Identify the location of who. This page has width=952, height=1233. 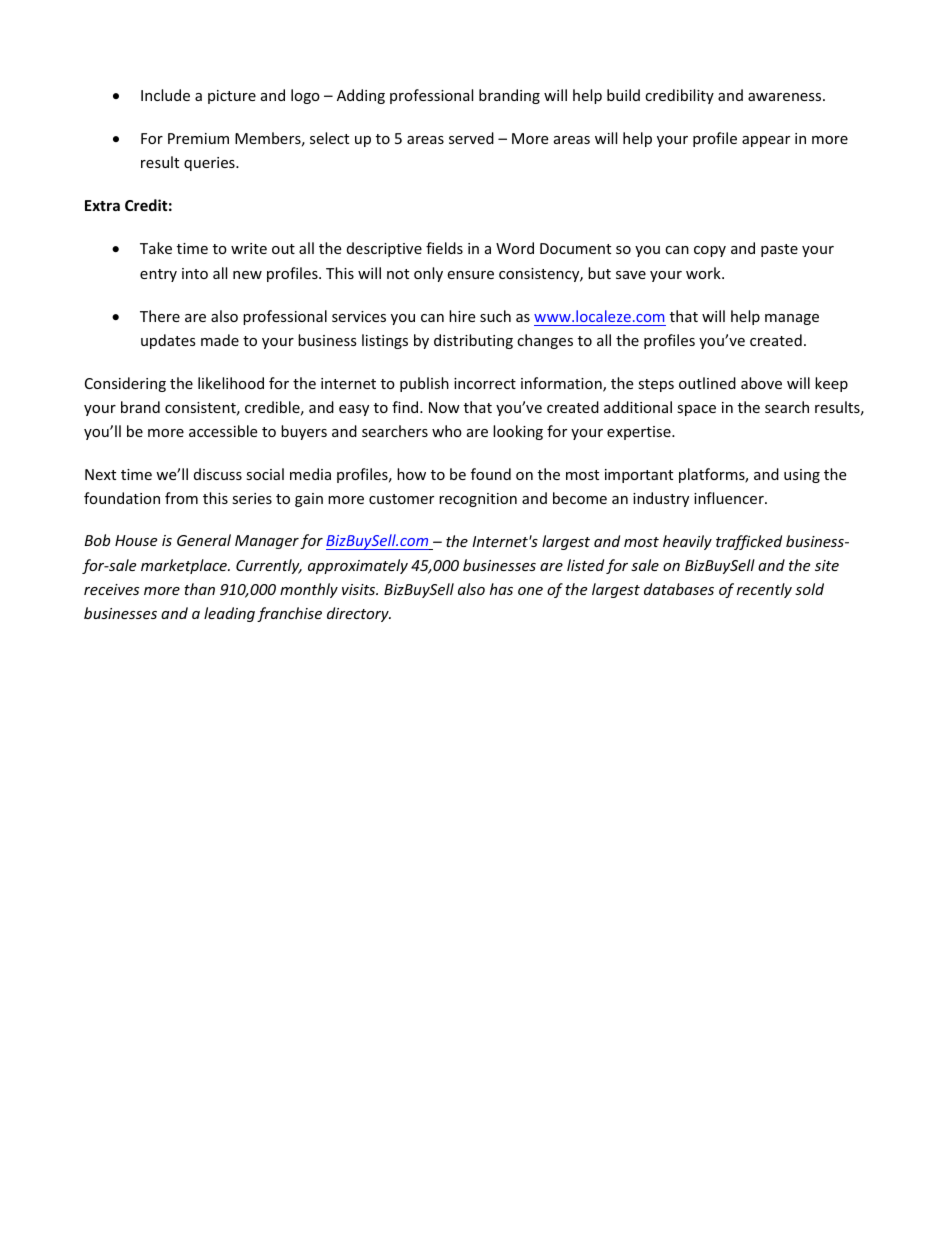
(447, 431).
